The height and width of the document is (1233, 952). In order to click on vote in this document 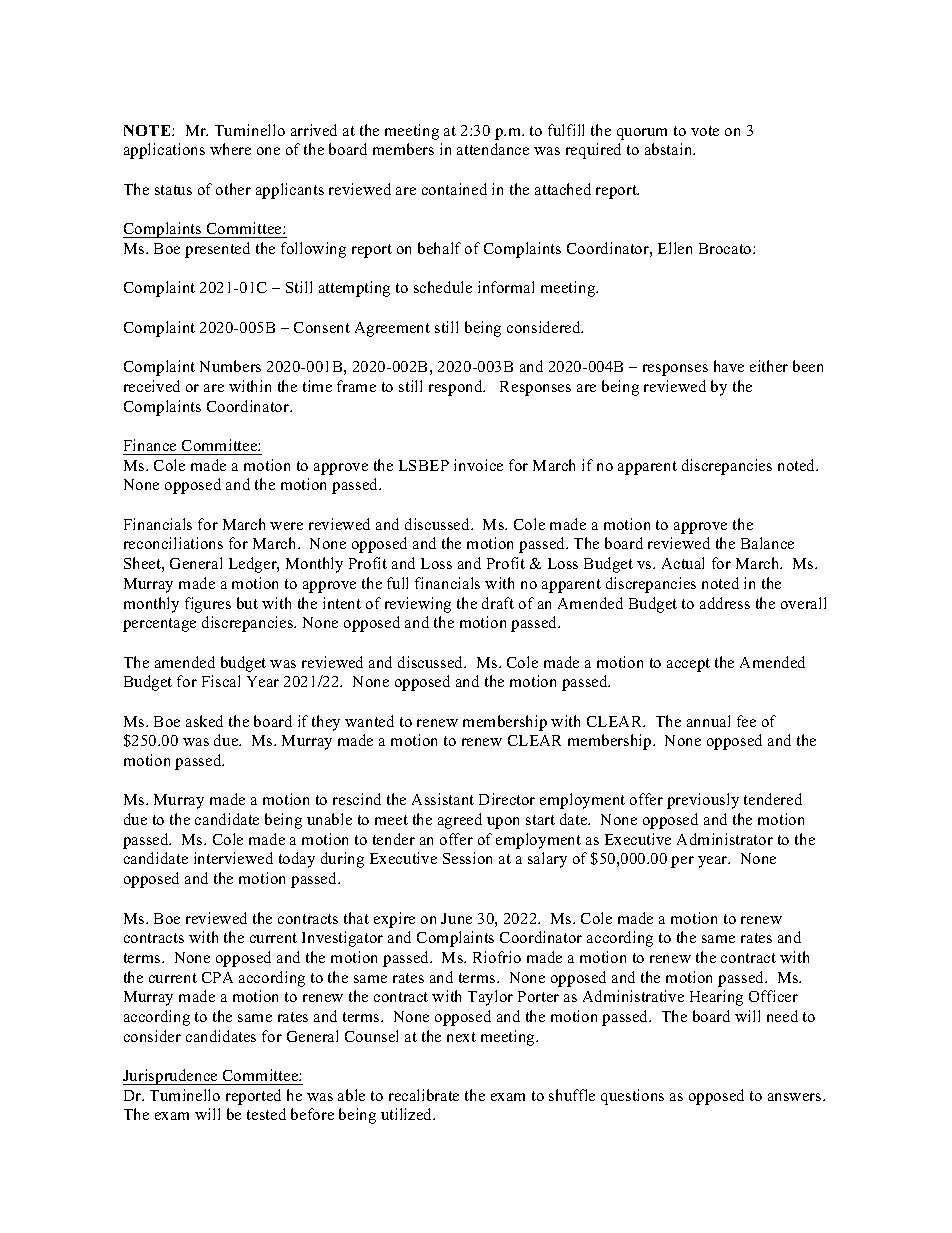, I will do `click(705, 131)`.
